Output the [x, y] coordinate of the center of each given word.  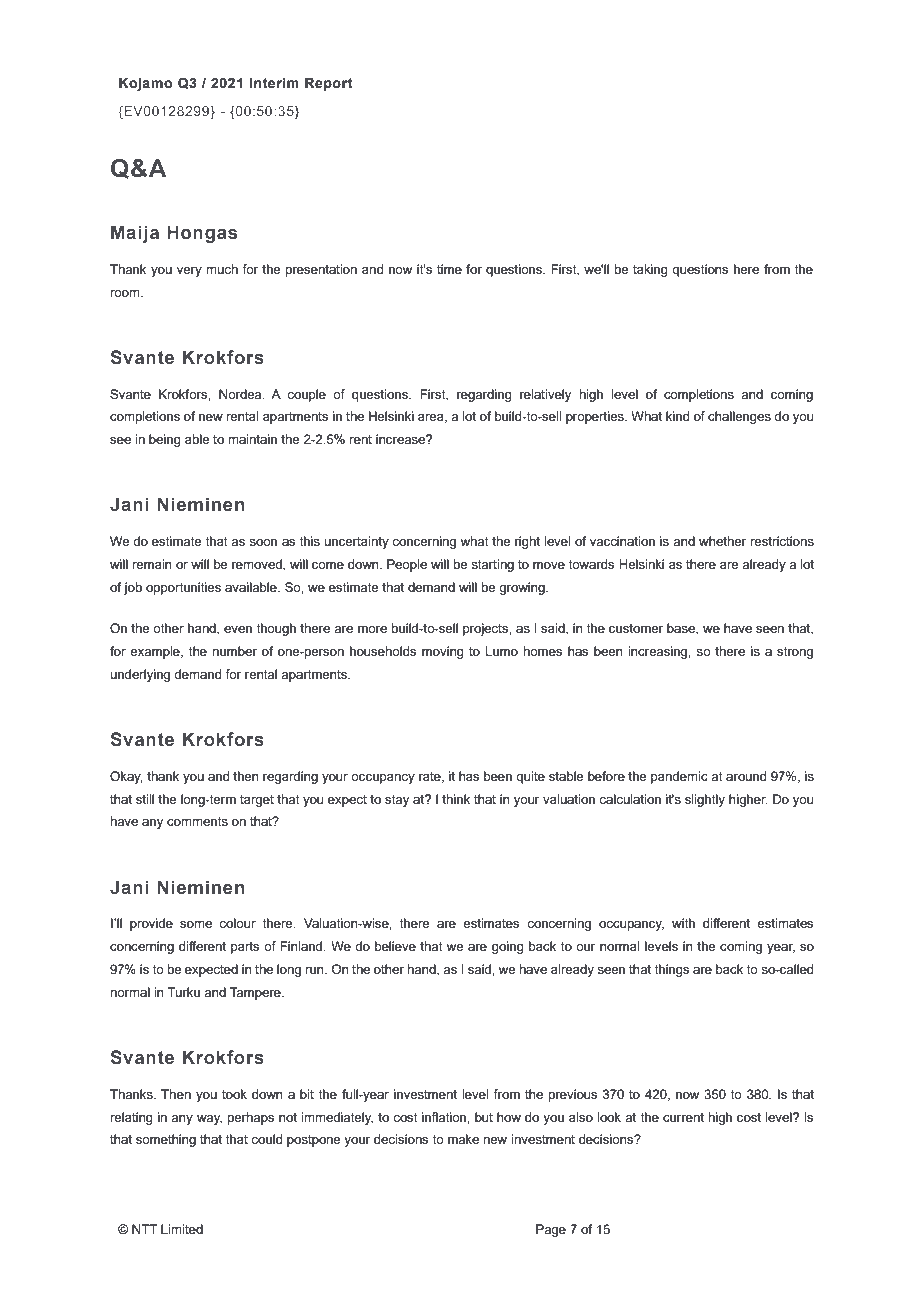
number [234, 651]
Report [329, 84]
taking [650, 270]
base [682, 629]
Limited [182, 1229]
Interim [274, 83]
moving [443, 652]
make [463, 1139]
